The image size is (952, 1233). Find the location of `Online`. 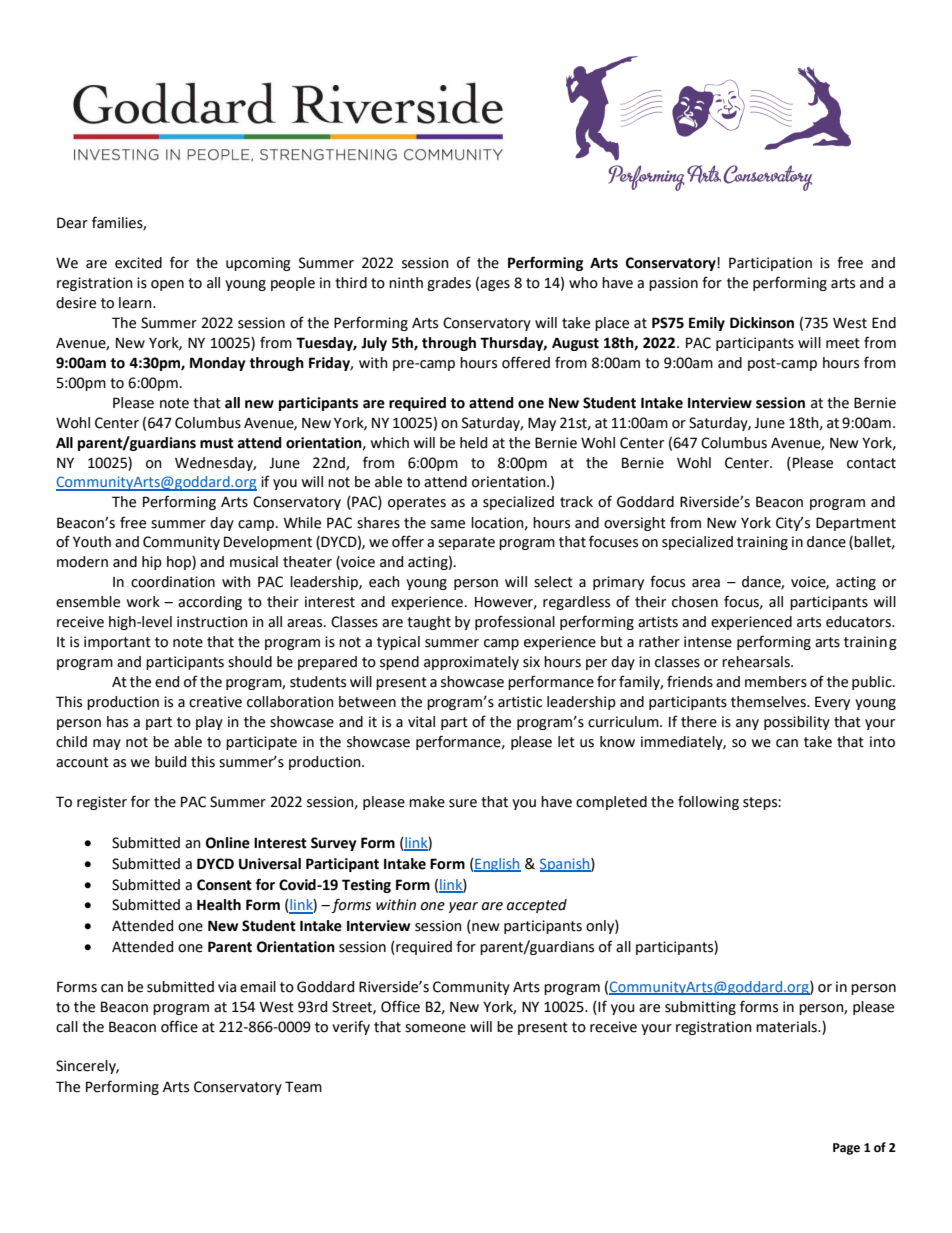

Online is located at coordinates (228, 843).
